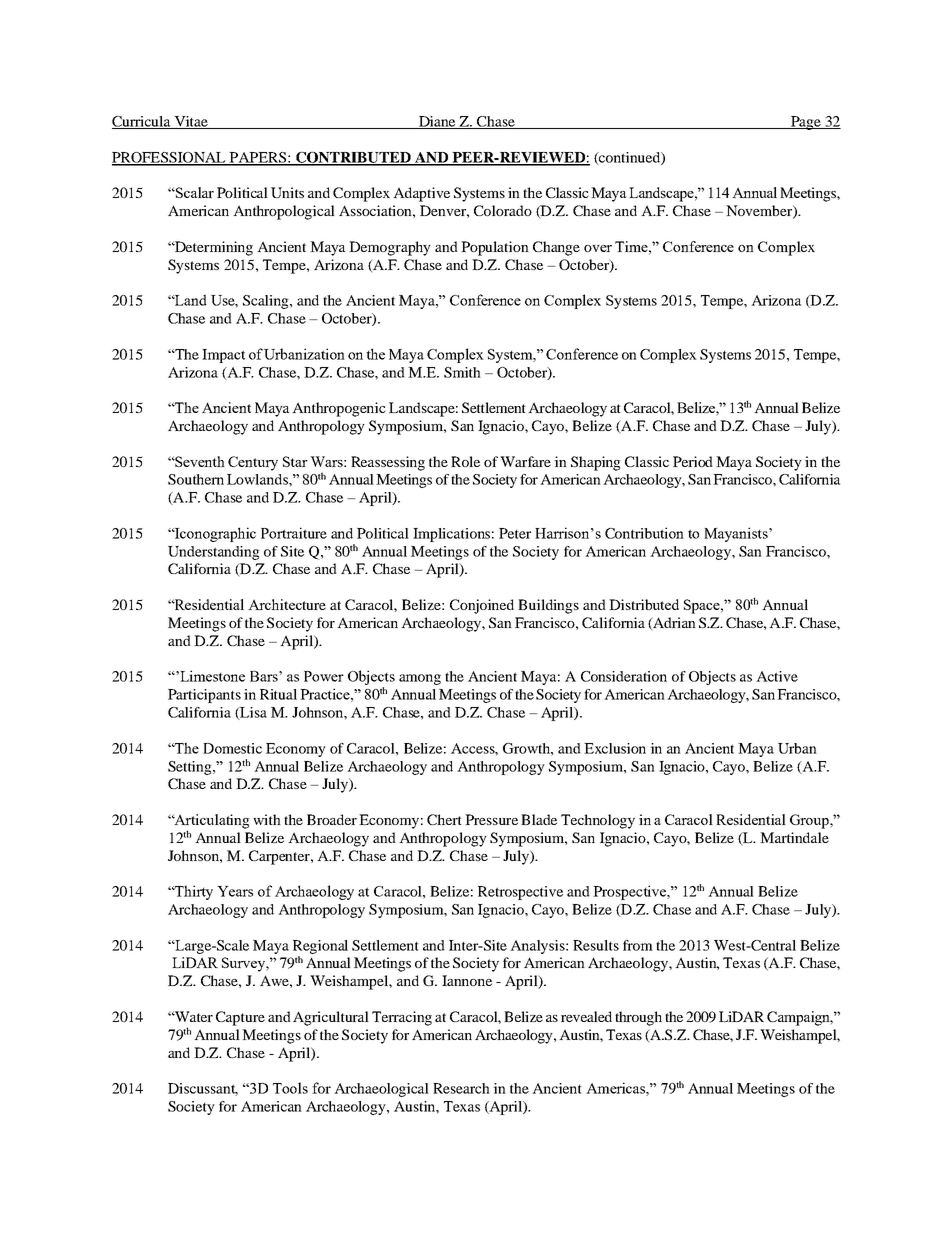 The image size is (952, 1233). What do you see at coordinates (258, 158) in the image?
I see `PAPERS` at bounding box center [258, 158].
